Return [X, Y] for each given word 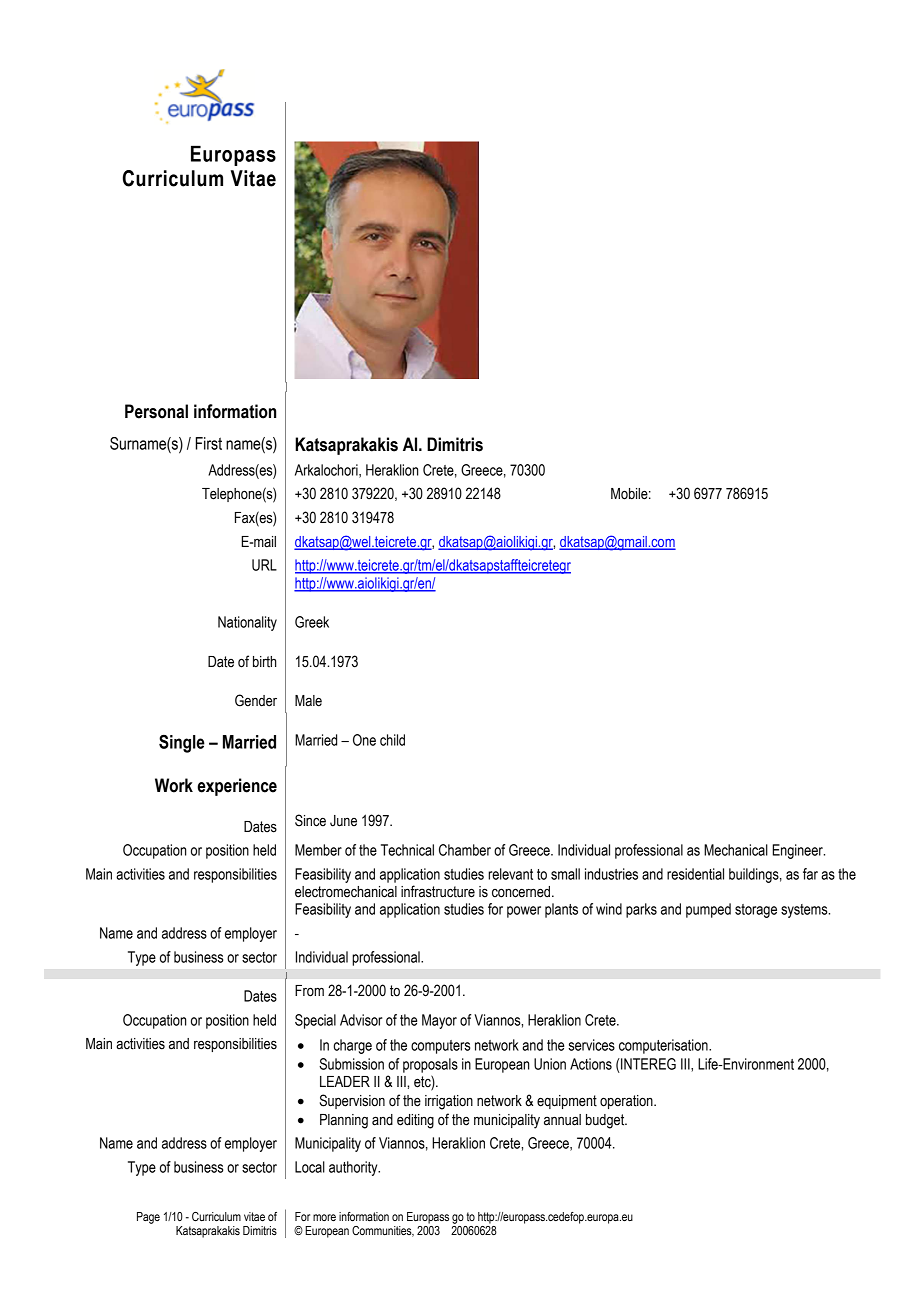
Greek [312, 622]
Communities [383, 1231]
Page [148, 1218]
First [209, 443]
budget [606, 1121]
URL [264, 565]
